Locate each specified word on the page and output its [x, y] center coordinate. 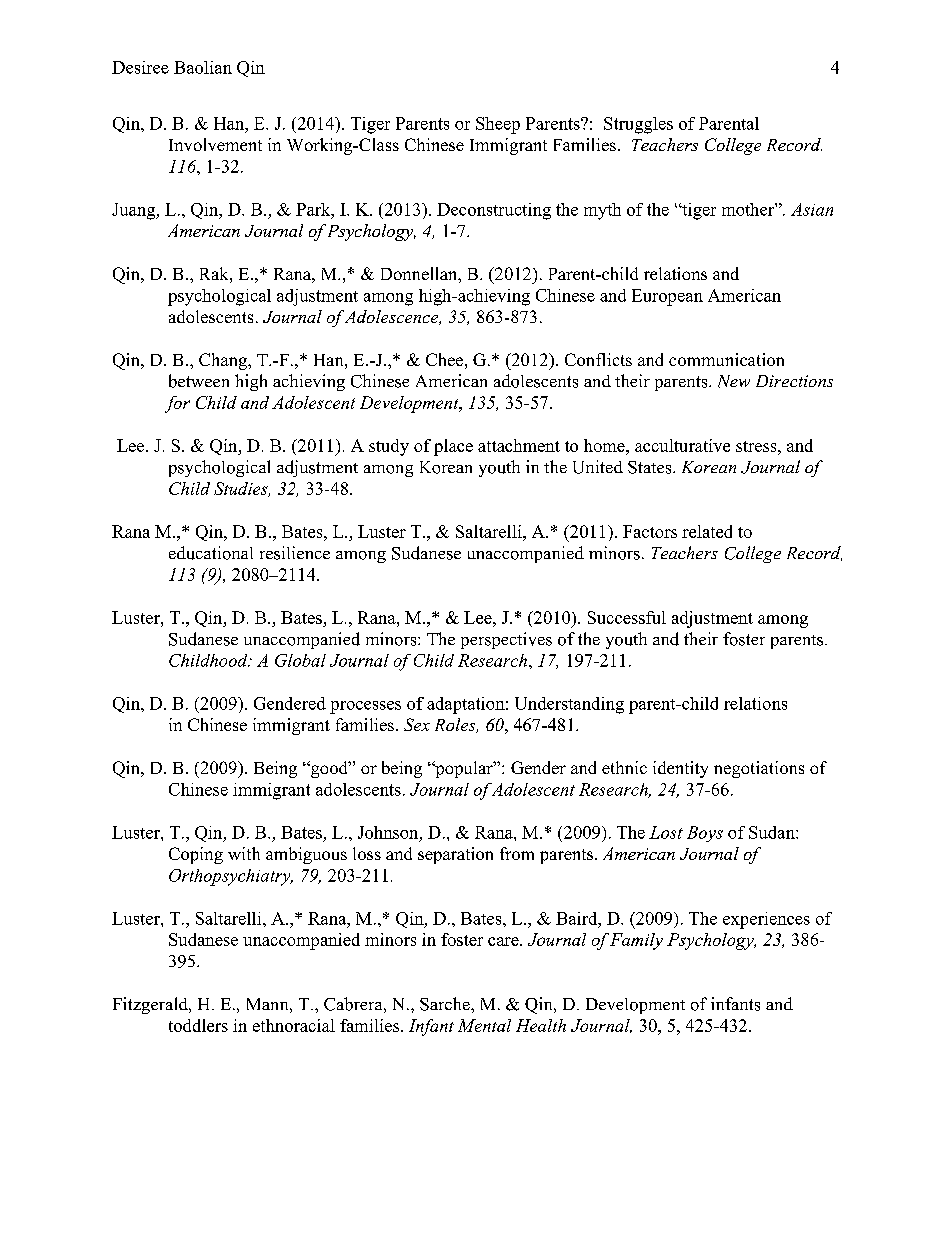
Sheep [498, 125]
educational [211, 553]
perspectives [506, 640]
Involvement [215, 144]
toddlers [198, 1025]
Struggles [638, 125]
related [707, 531]
